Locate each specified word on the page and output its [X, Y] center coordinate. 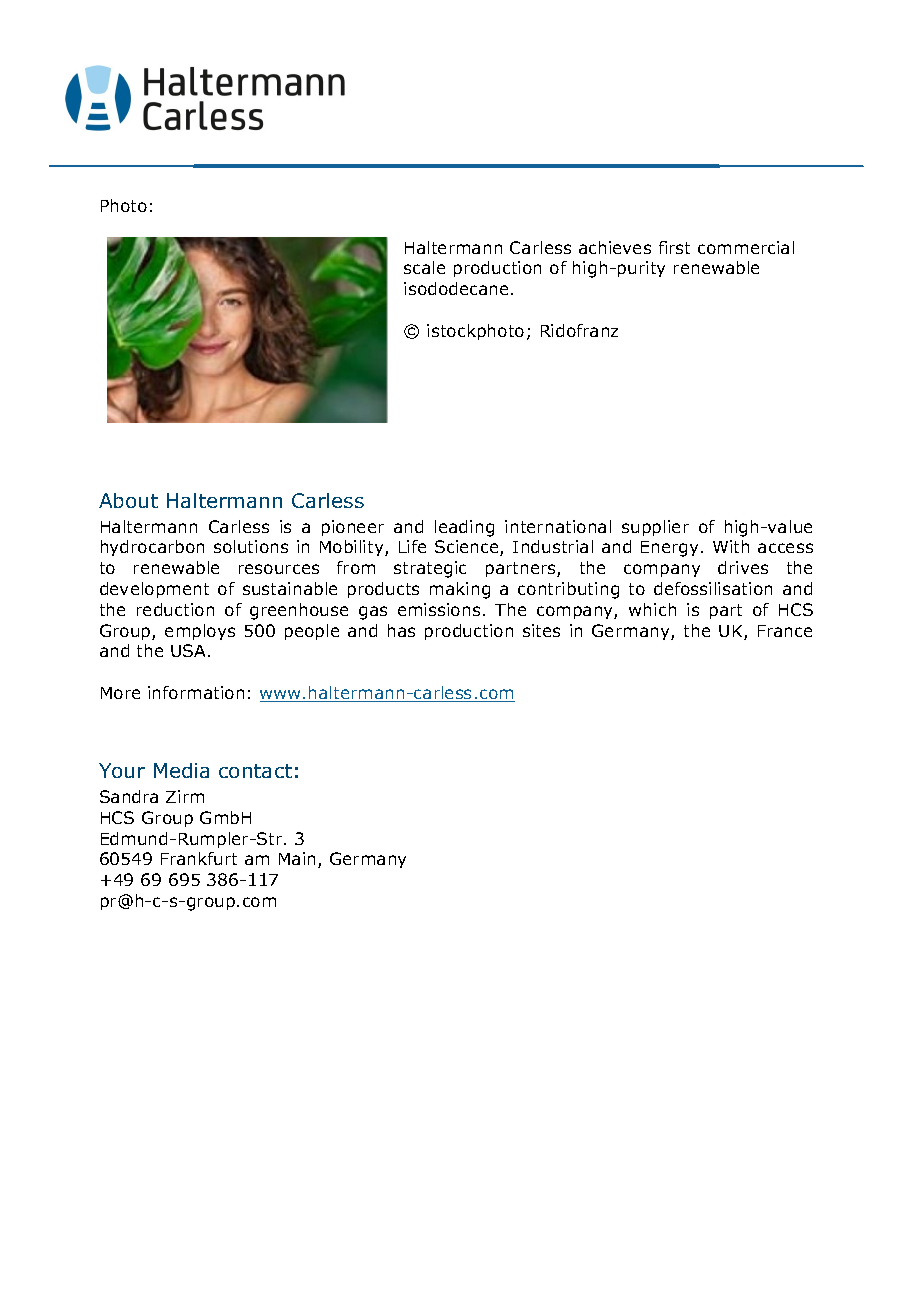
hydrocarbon [152, 548]
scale [424, 267]
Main [297, 858]
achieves [615, 247]
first [674, 247]
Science [468, 548]
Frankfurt [199, 858]
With [731, 546]
